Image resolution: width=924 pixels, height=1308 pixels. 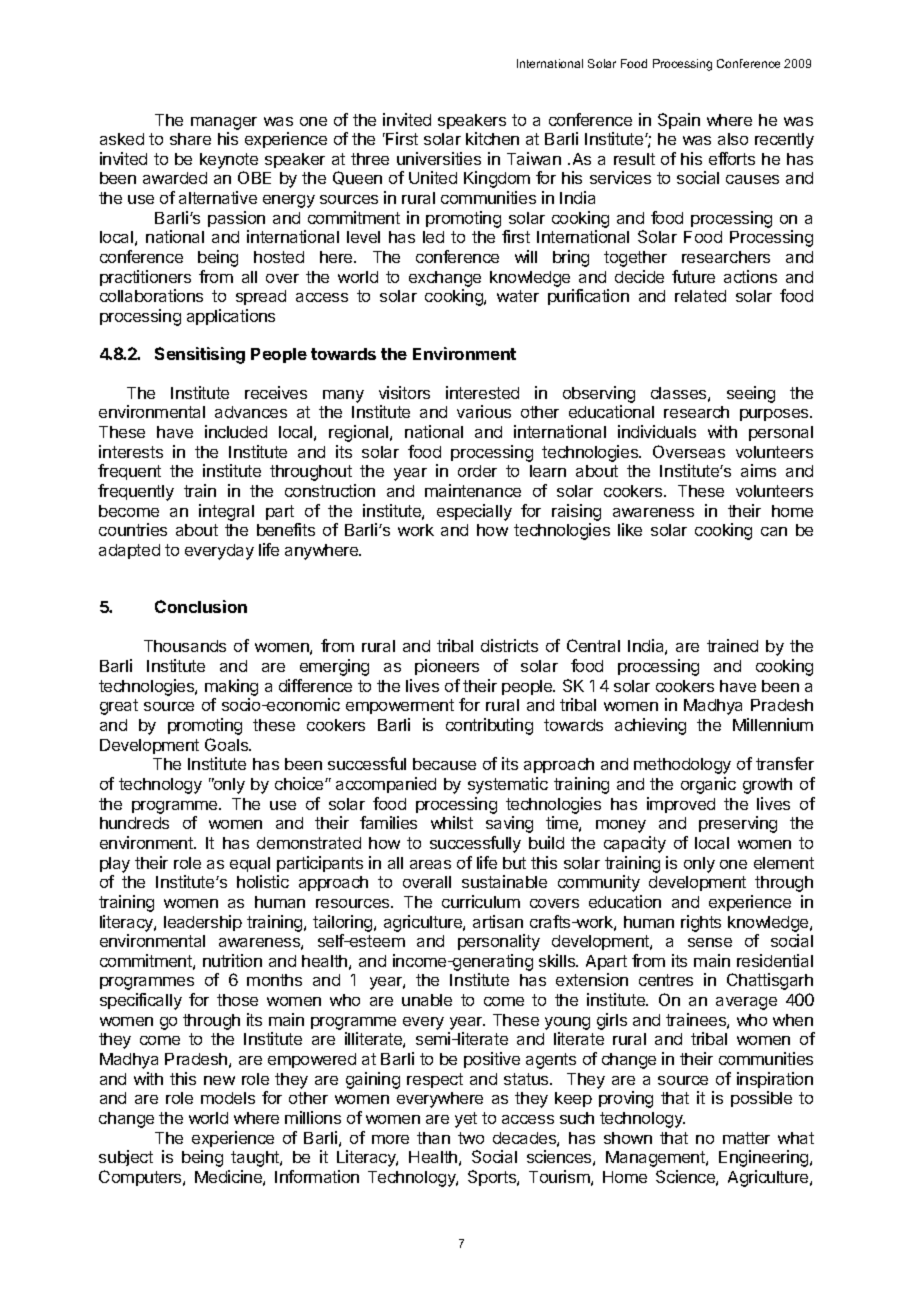 I want to click on pioneers, so click(x=447, y=667).
